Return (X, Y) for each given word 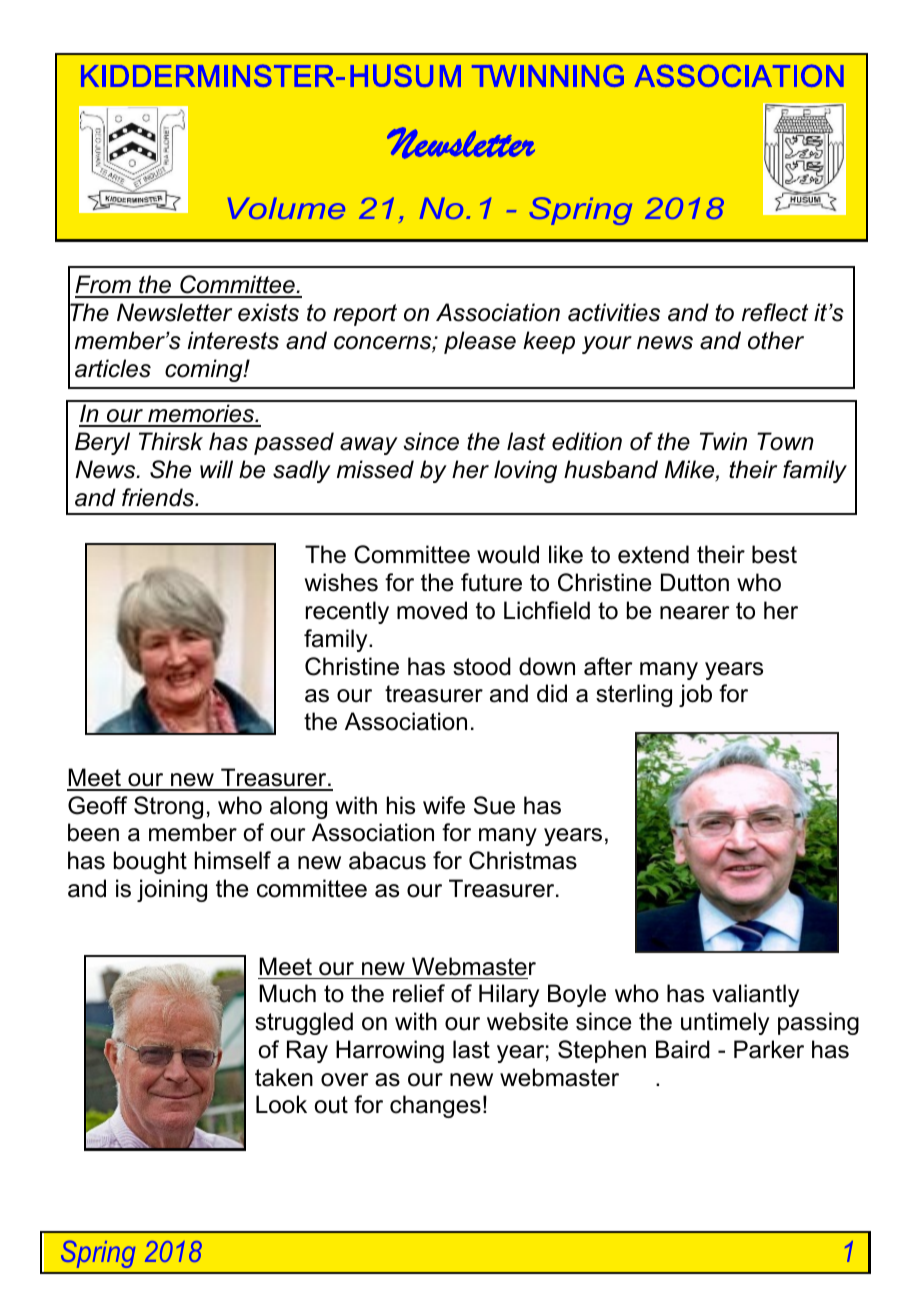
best (774, 554)
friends (159, 497)
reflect (775, 312)
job (695, 695)
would (508, 554)
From (104, 286)
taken (284, 1077)
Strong (168, 807)
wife (444, 805)
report (365, 315)
